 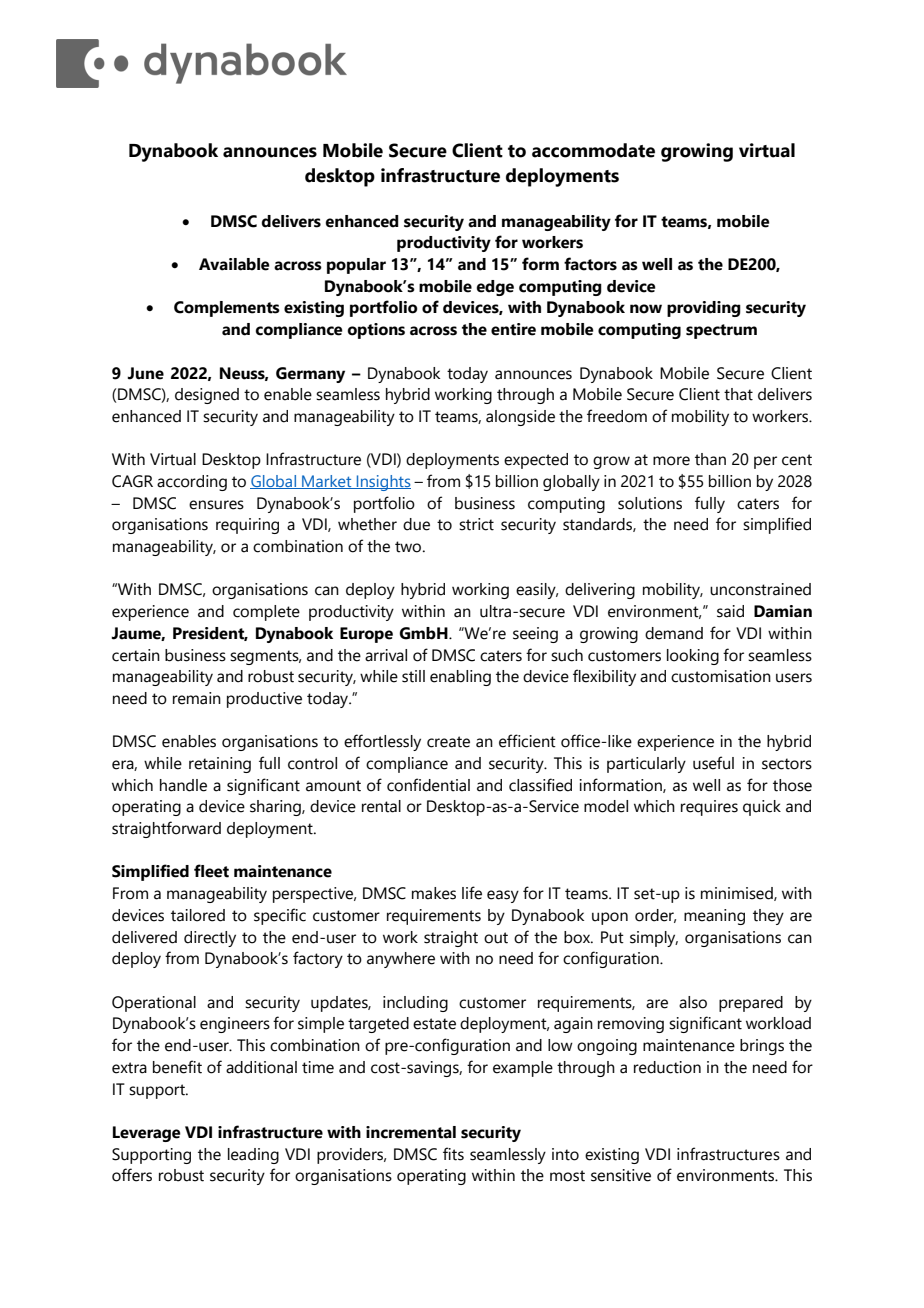 I want to click on accommodate, so click(x=593, y=150).
